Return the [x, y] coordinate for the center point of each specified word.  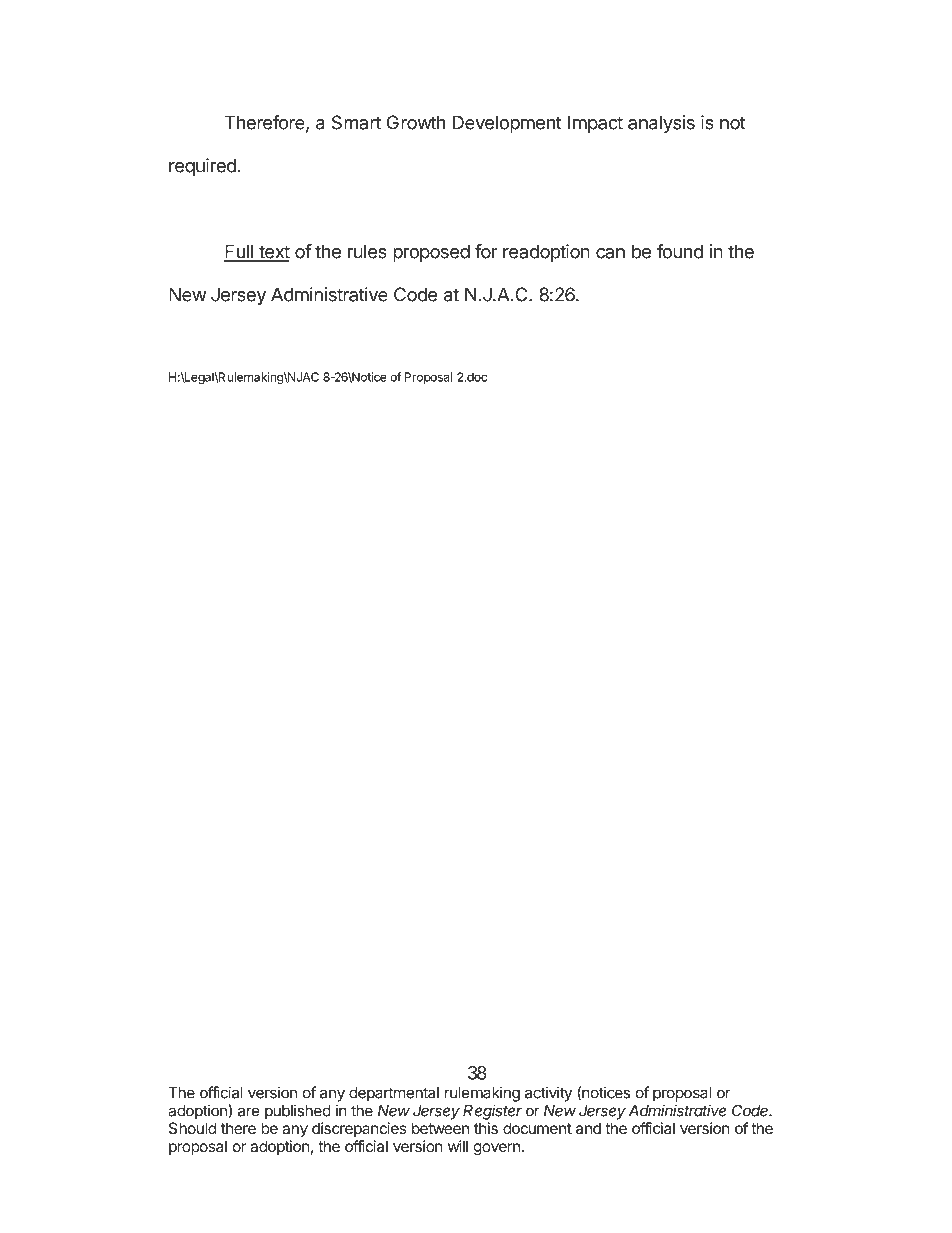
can [610, 253]
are [249, 1112]
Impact [595, 124]
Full [239, 252]
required [202, 167]
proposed [431, 253]
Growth [416, 122]
